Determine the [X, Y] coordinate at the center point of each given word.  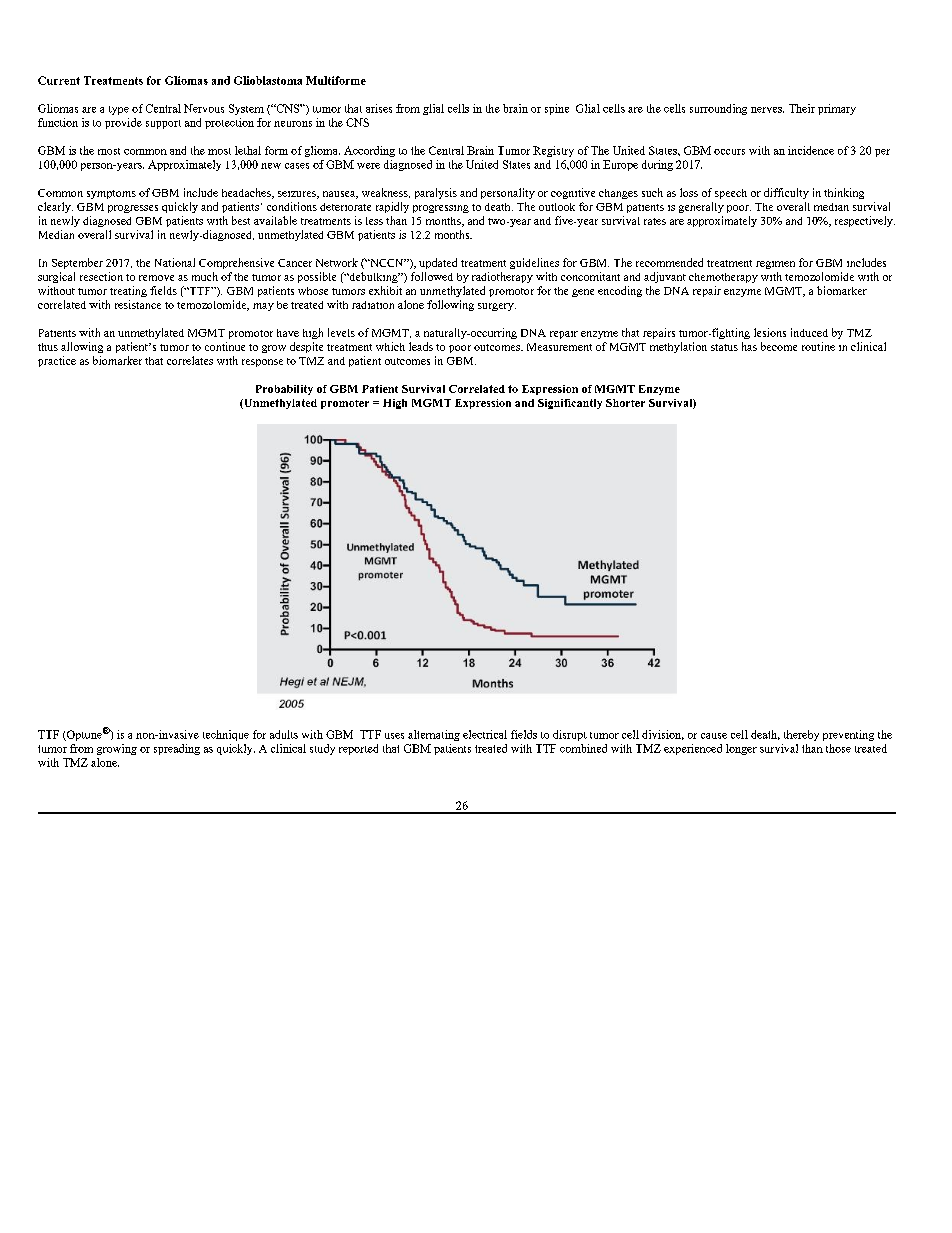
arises [379, 108]
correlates [190, 360]
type [119, 110]
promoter [345, 404]
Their [802, 108]
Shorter [625, 403]
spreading [177, 749]
